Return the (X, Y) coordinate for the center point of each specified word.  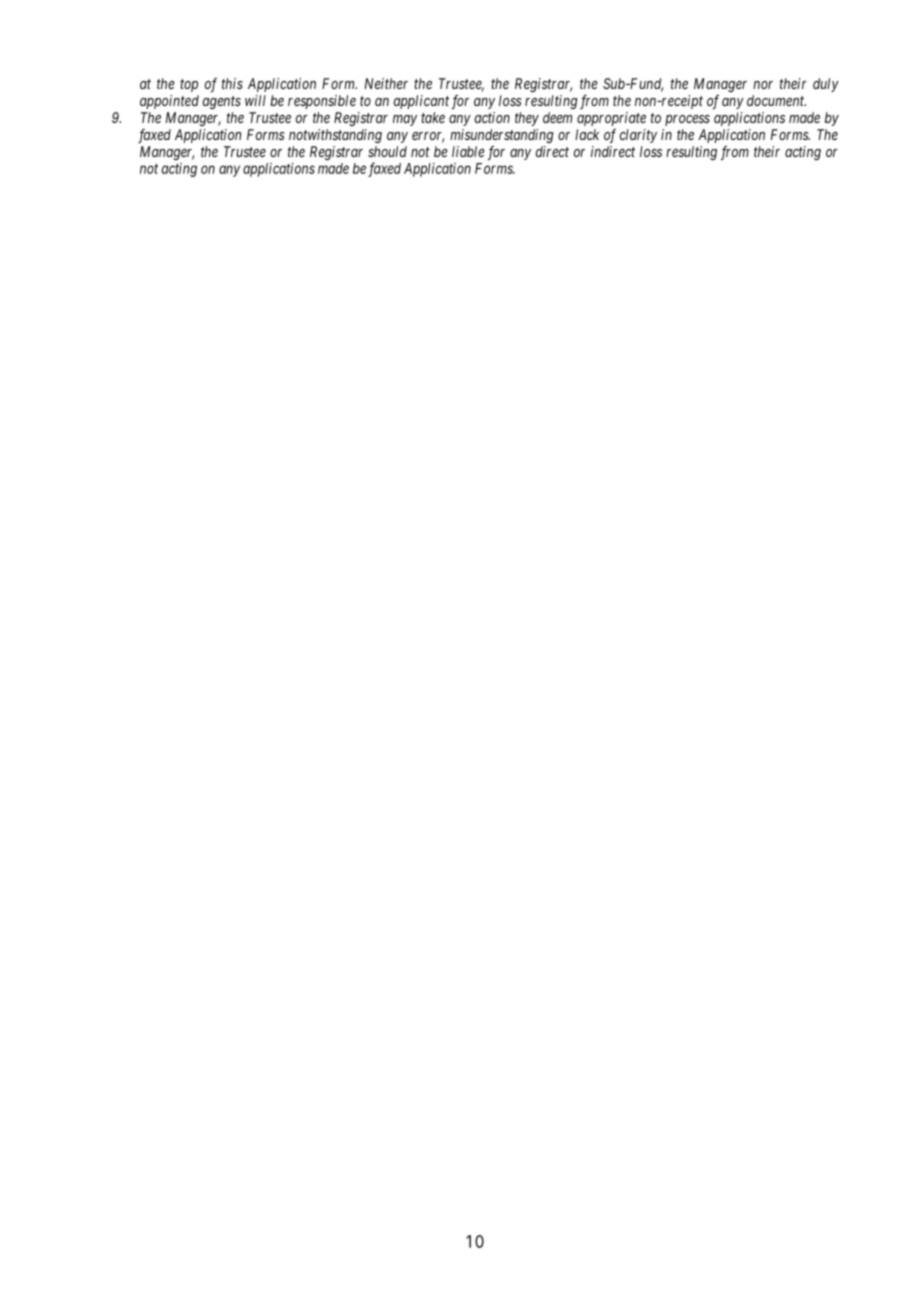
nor (763, 85)
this (232, 83)
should (387, 151)
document (776, 100)
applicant (421, 102)
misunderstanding (502, 136)
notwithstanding (335, 136)
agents (222, 102)
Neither (386, 83)
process (687, 120)
